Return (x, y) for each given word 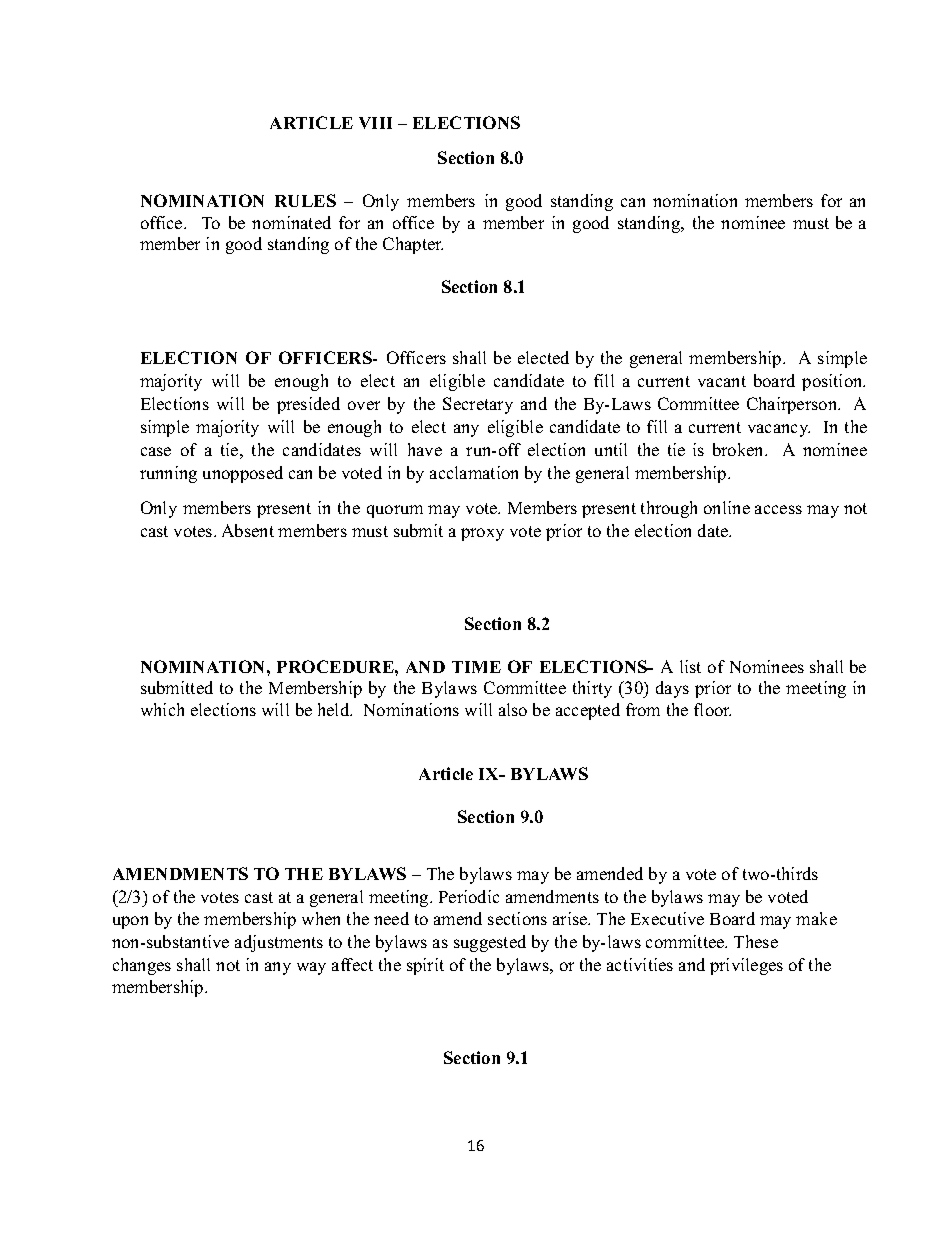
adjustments (279, 943)
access (778, 509)
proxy (482, 534)
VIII (375, 123)
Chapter (413, 245)
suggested (490, 943)
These (756, 941)
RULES (305, 200)
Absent (248, 530)
